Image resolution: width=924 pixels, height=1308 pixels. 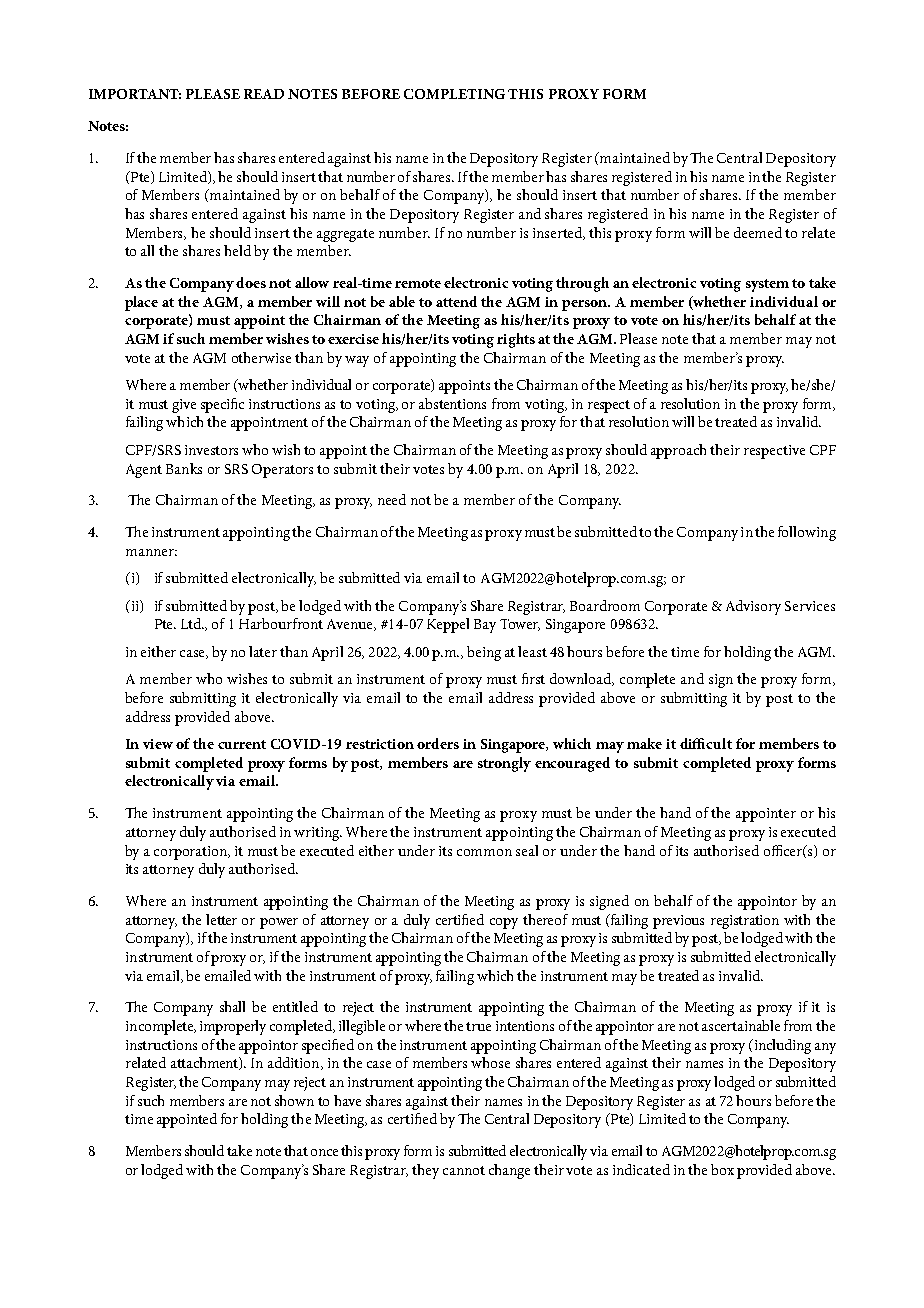 I want to click on cannot, so click(x=464, y=1170).
